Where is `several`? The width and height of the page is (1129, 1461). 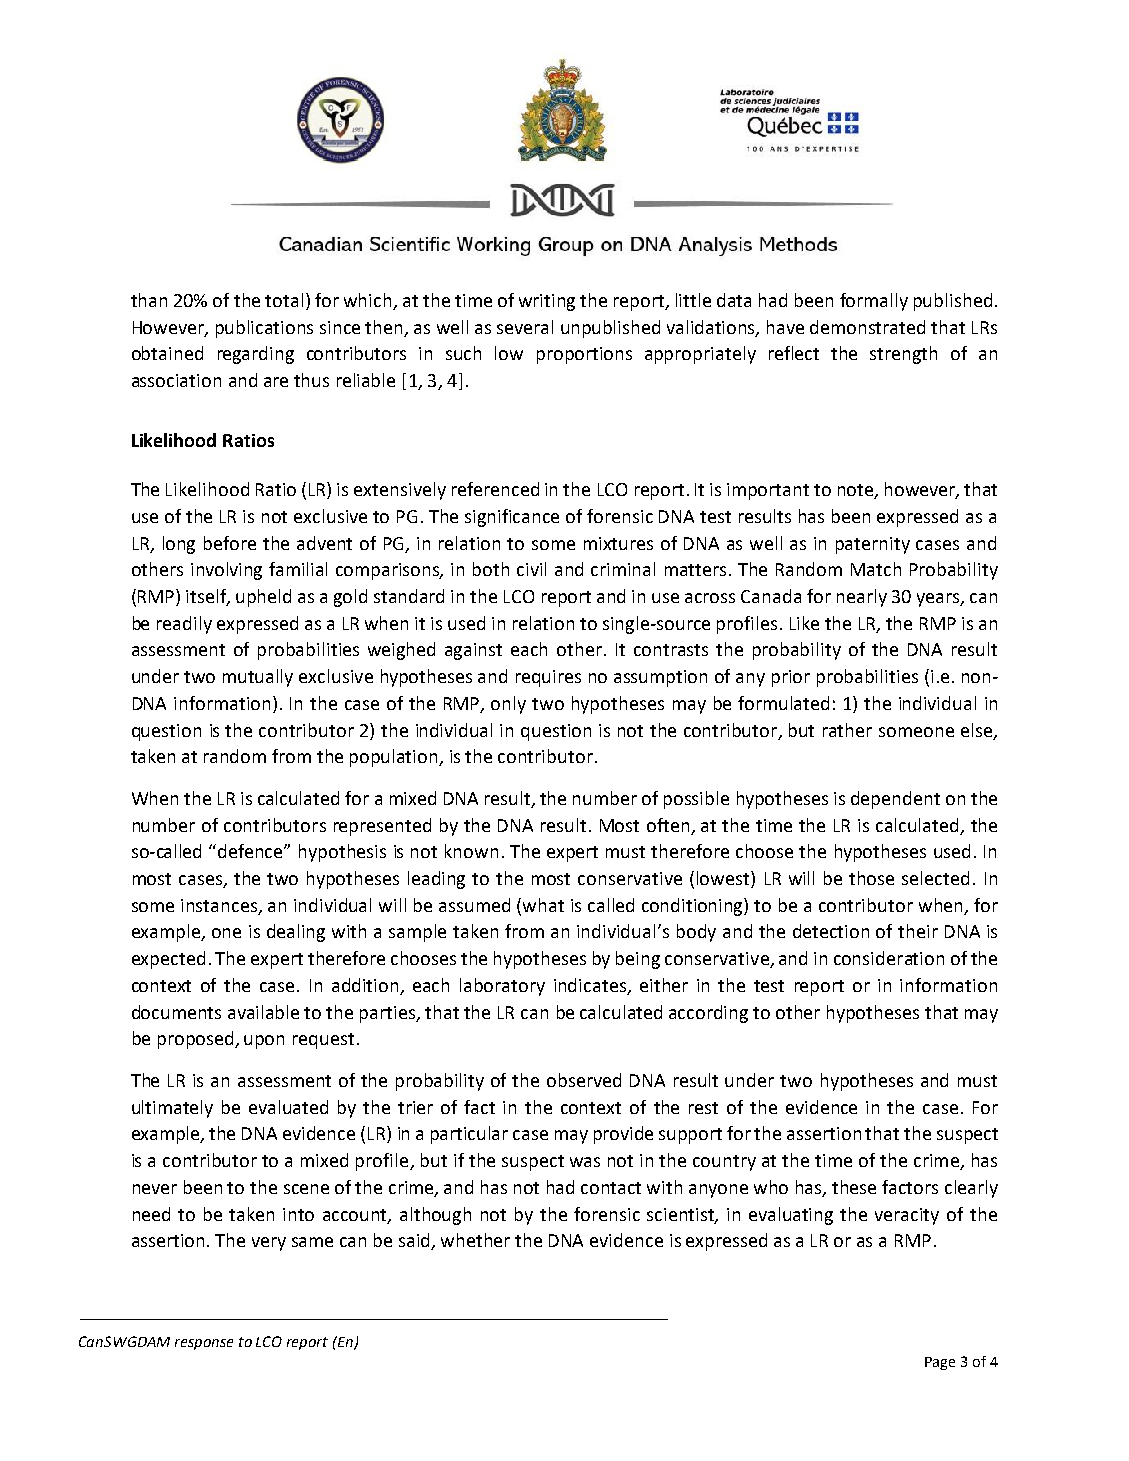 several is located at coordinates (525, 327).
